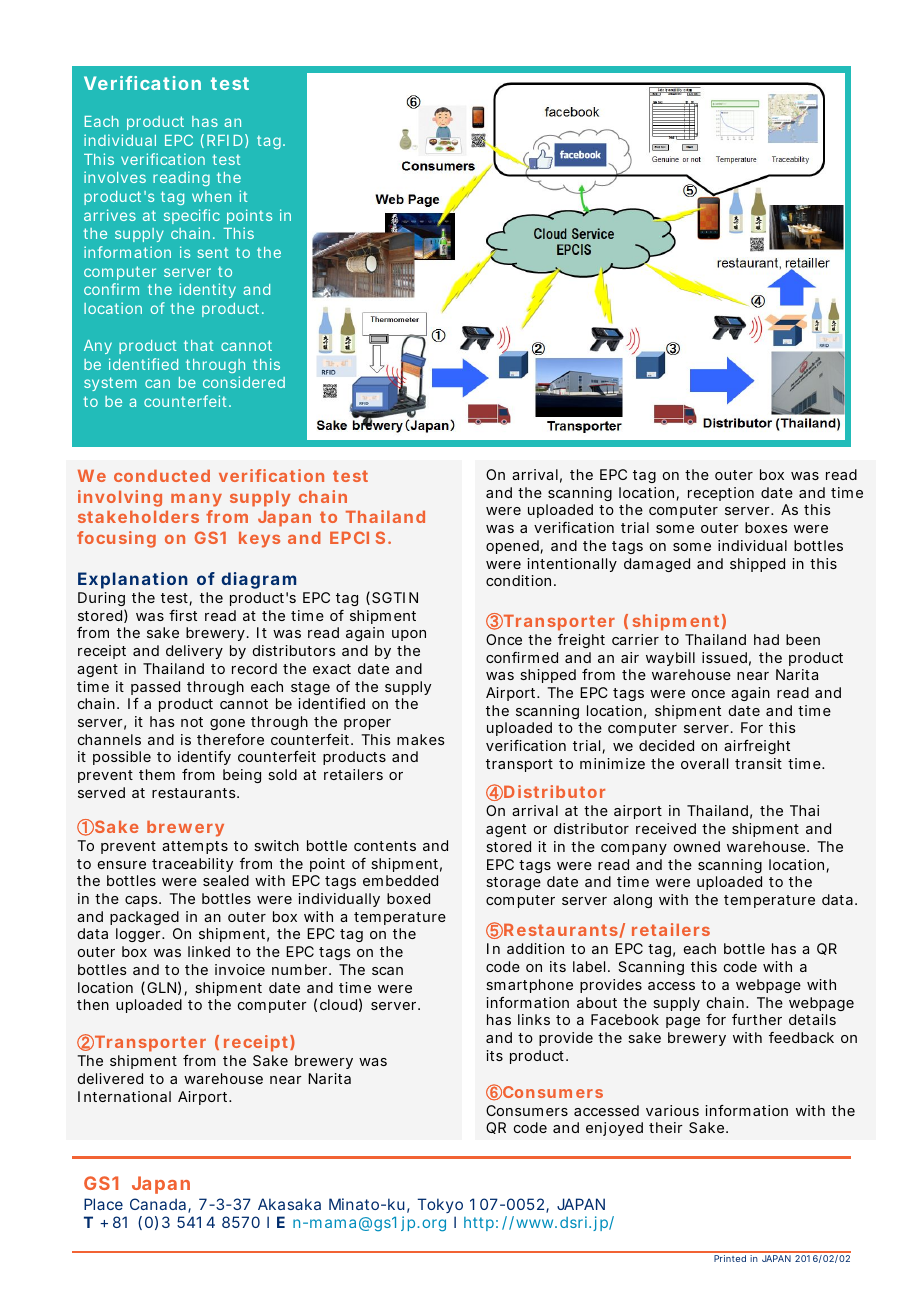  I want to click on carrier, so click(635, 639).
